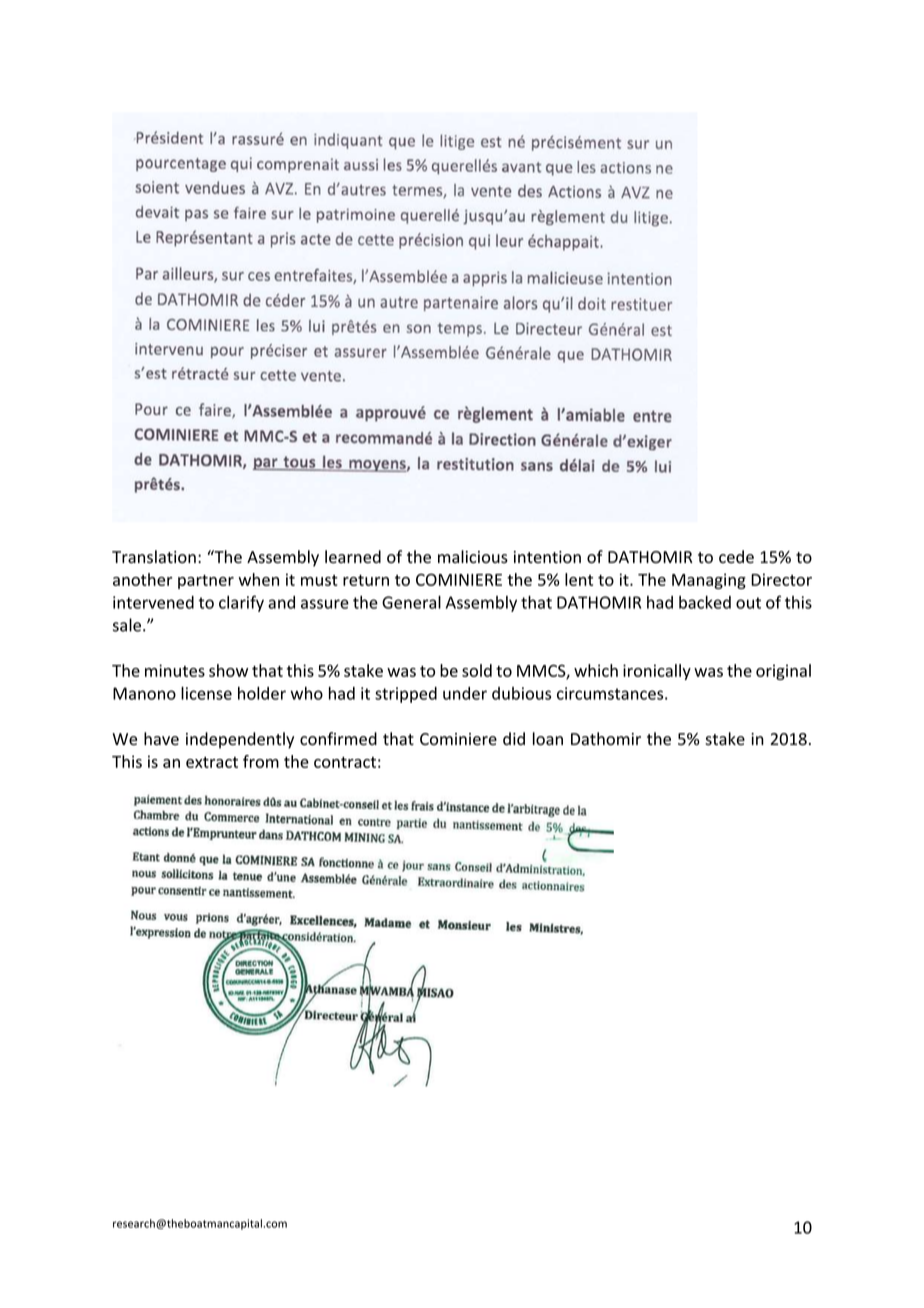 This page has width=924, height=1308. I want to click on loan, so click(548, 739).
